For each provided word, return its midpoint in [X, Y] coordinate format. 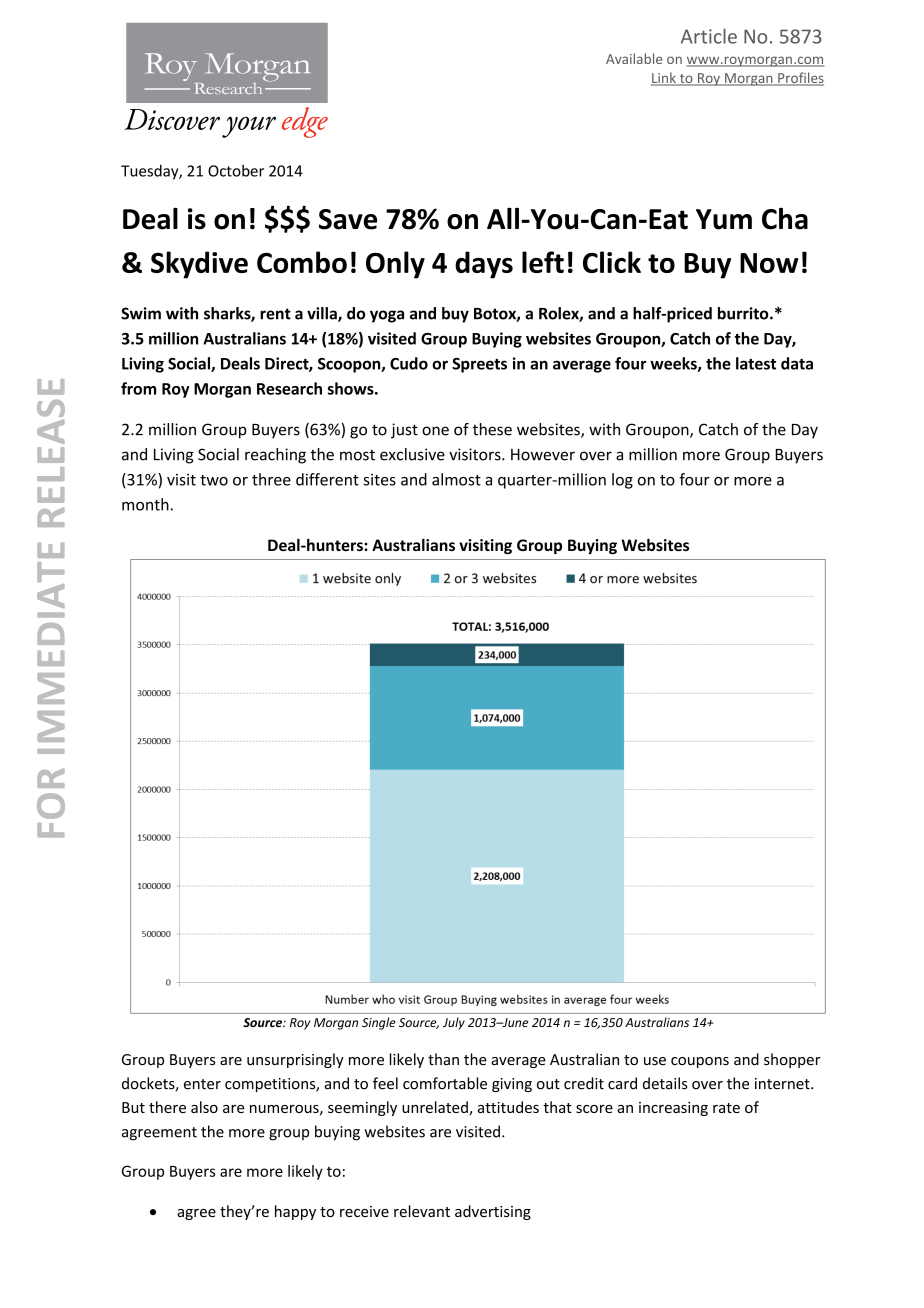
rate [726, 1108]
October [236, 170]
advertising [493, 1212]
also [204, 1107]
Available [634, 58]
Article [709, 36]
